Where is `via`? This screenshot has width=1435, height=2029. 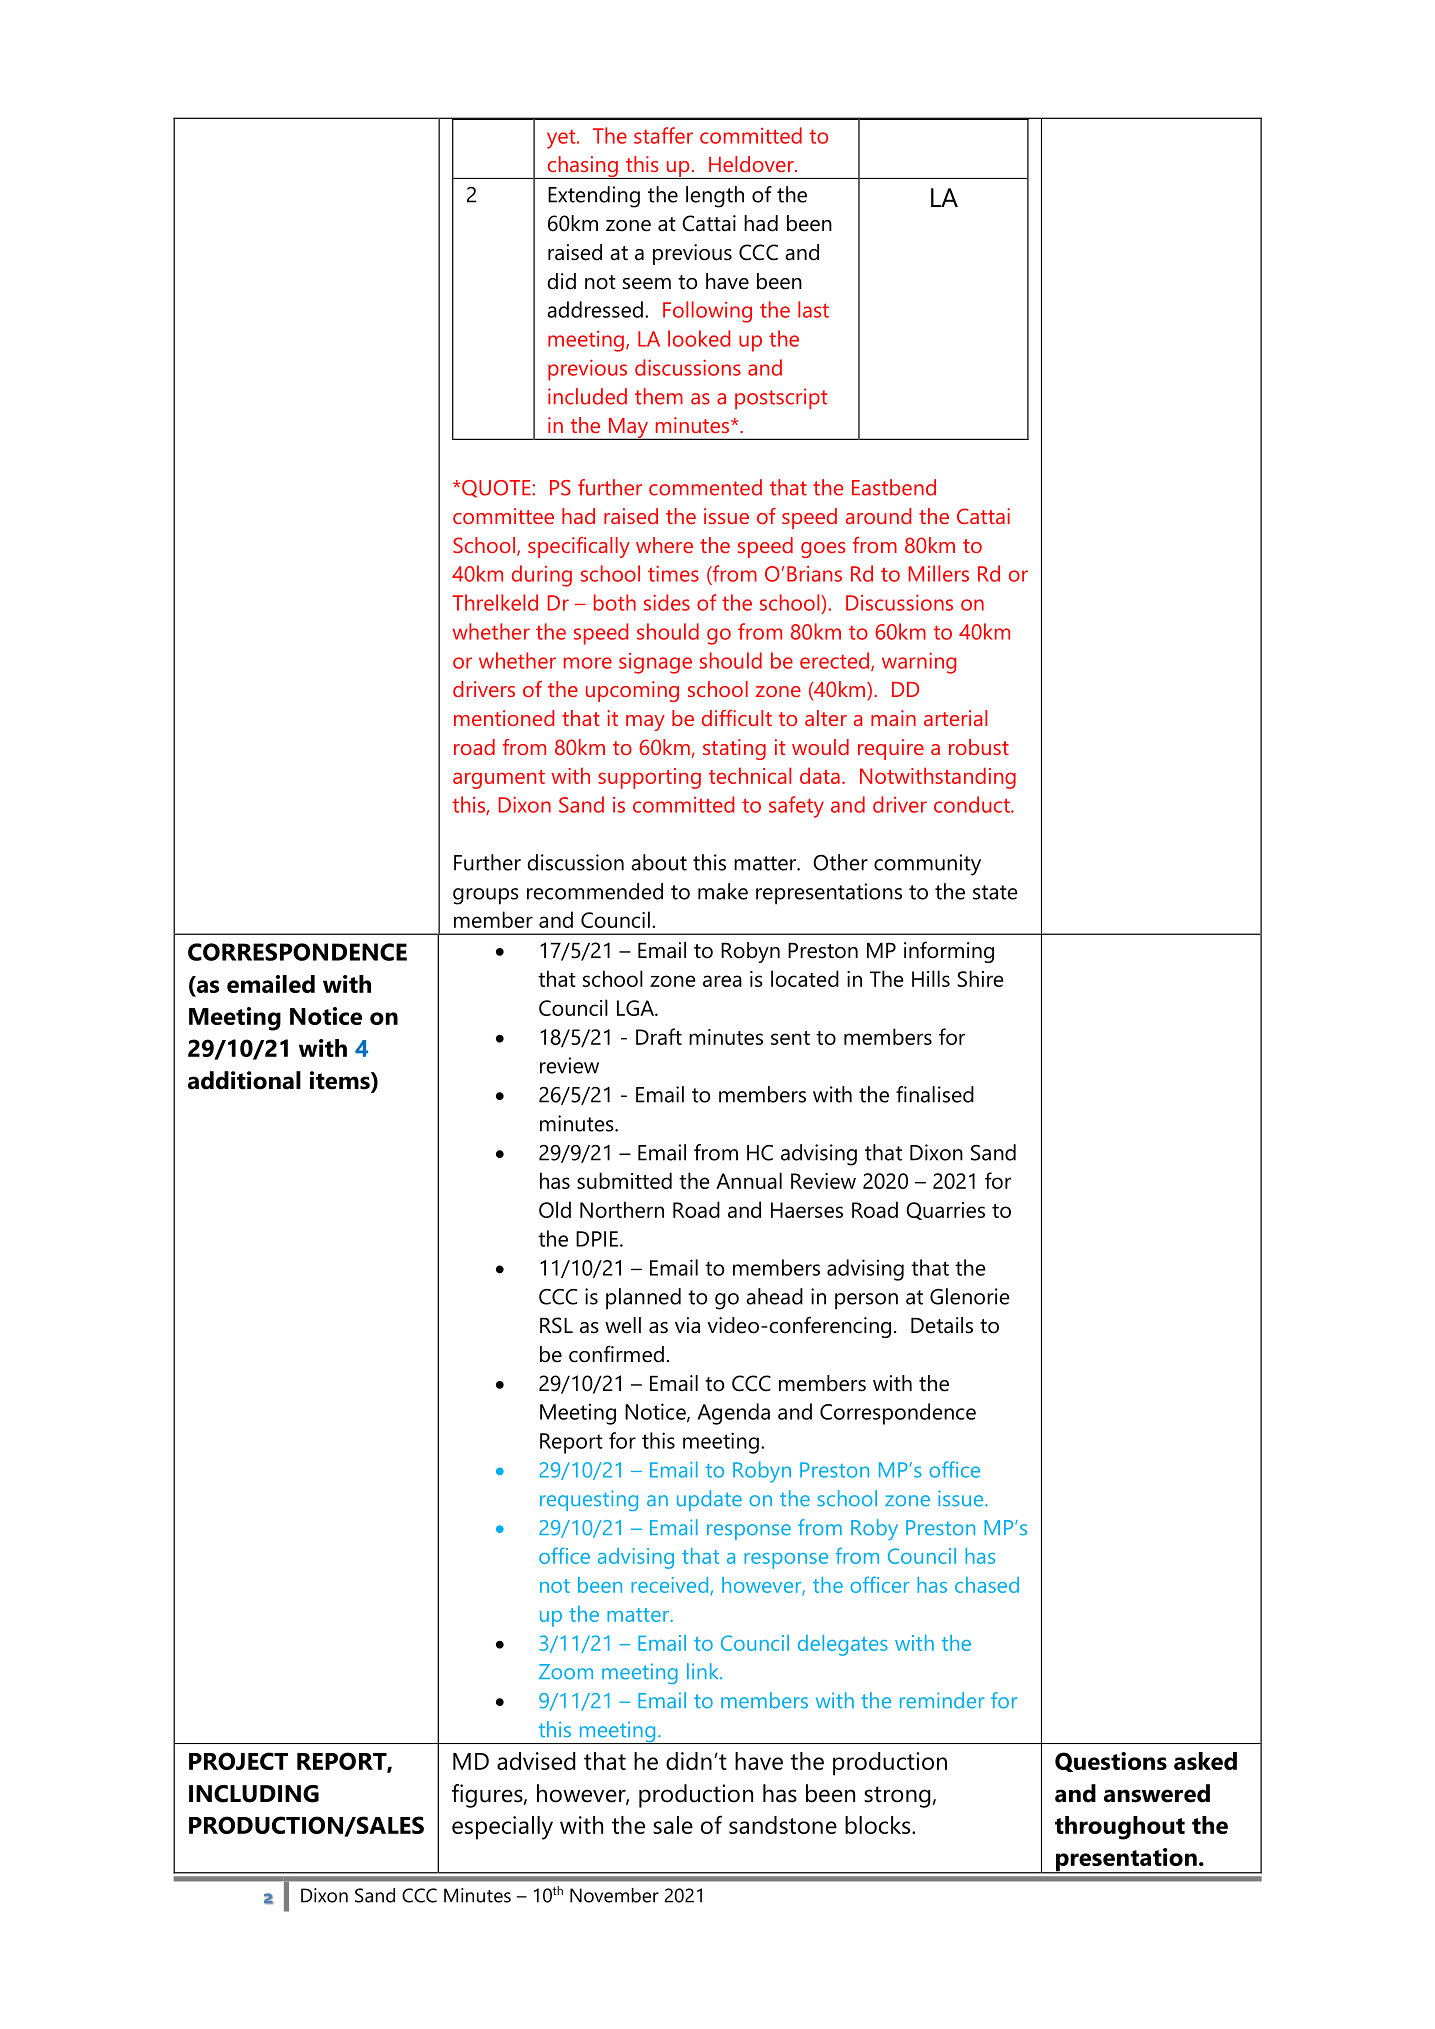 via is located at coordinates (687, 1325).
